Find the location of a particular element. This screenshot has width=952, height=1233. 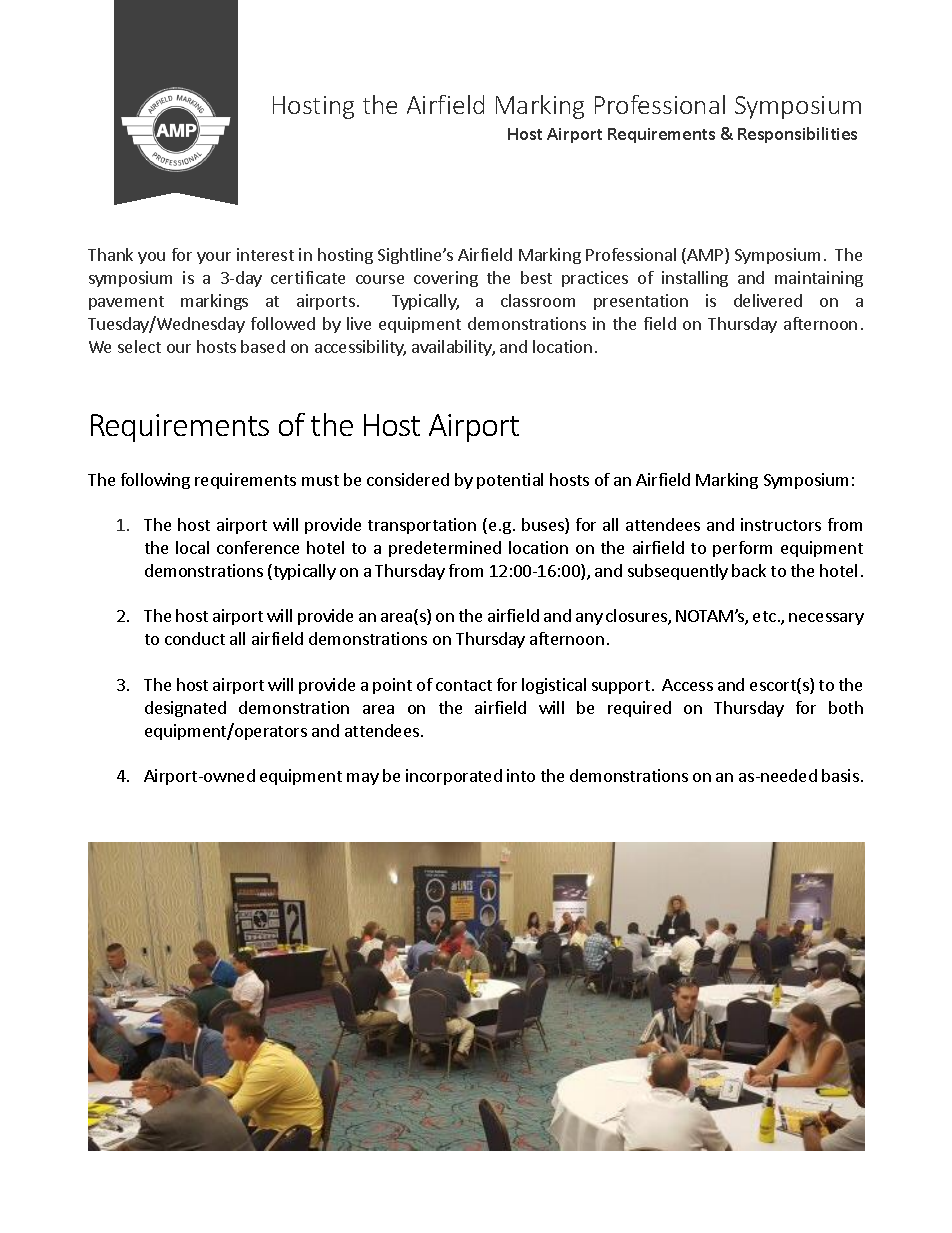

availability is located at coordinates (453, 348).
